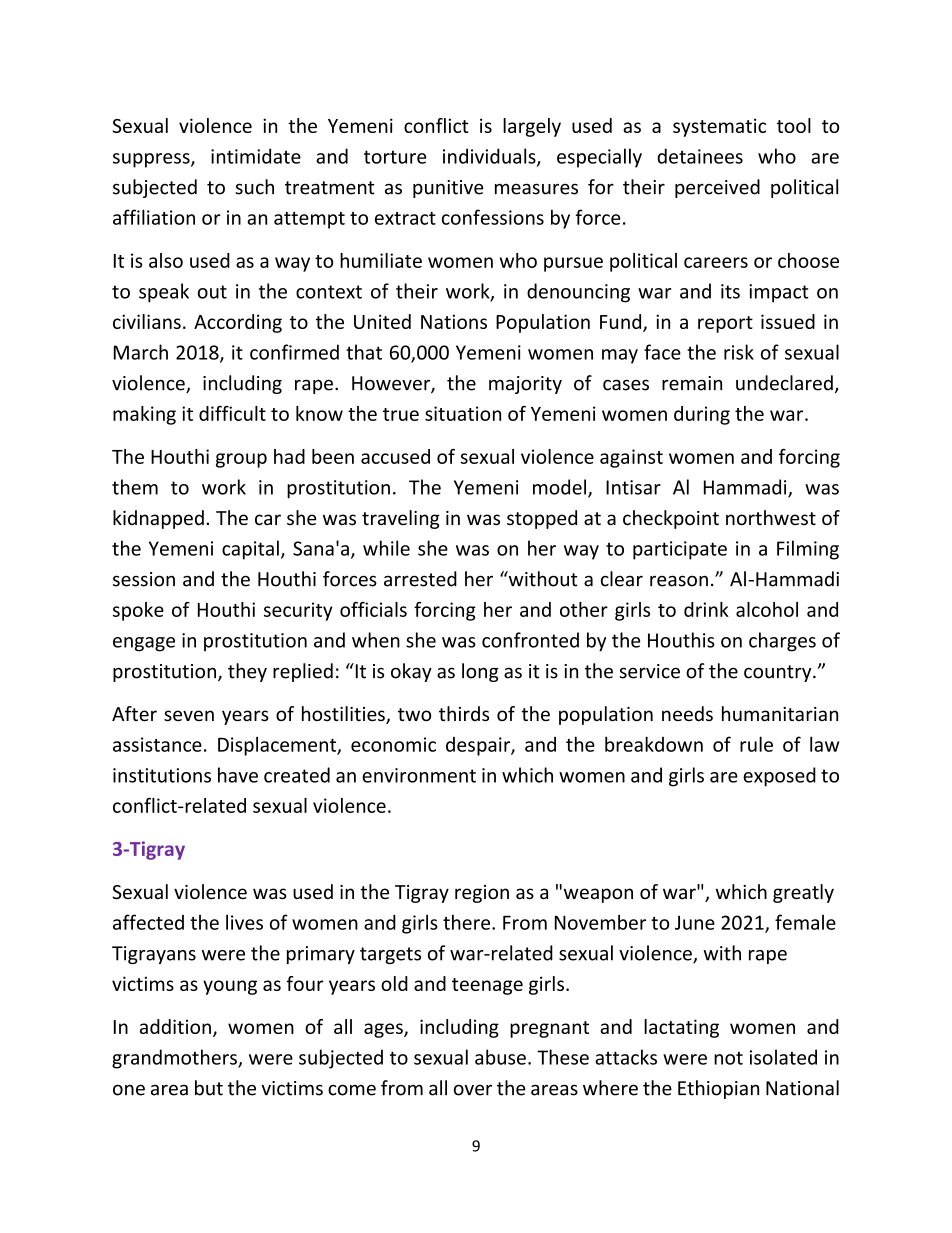 Image resolution: width=952 pixels, height=1233 pixels. Describe the element at coordinates (420, 579) in the screenshot. I see `arrested` at that location.
